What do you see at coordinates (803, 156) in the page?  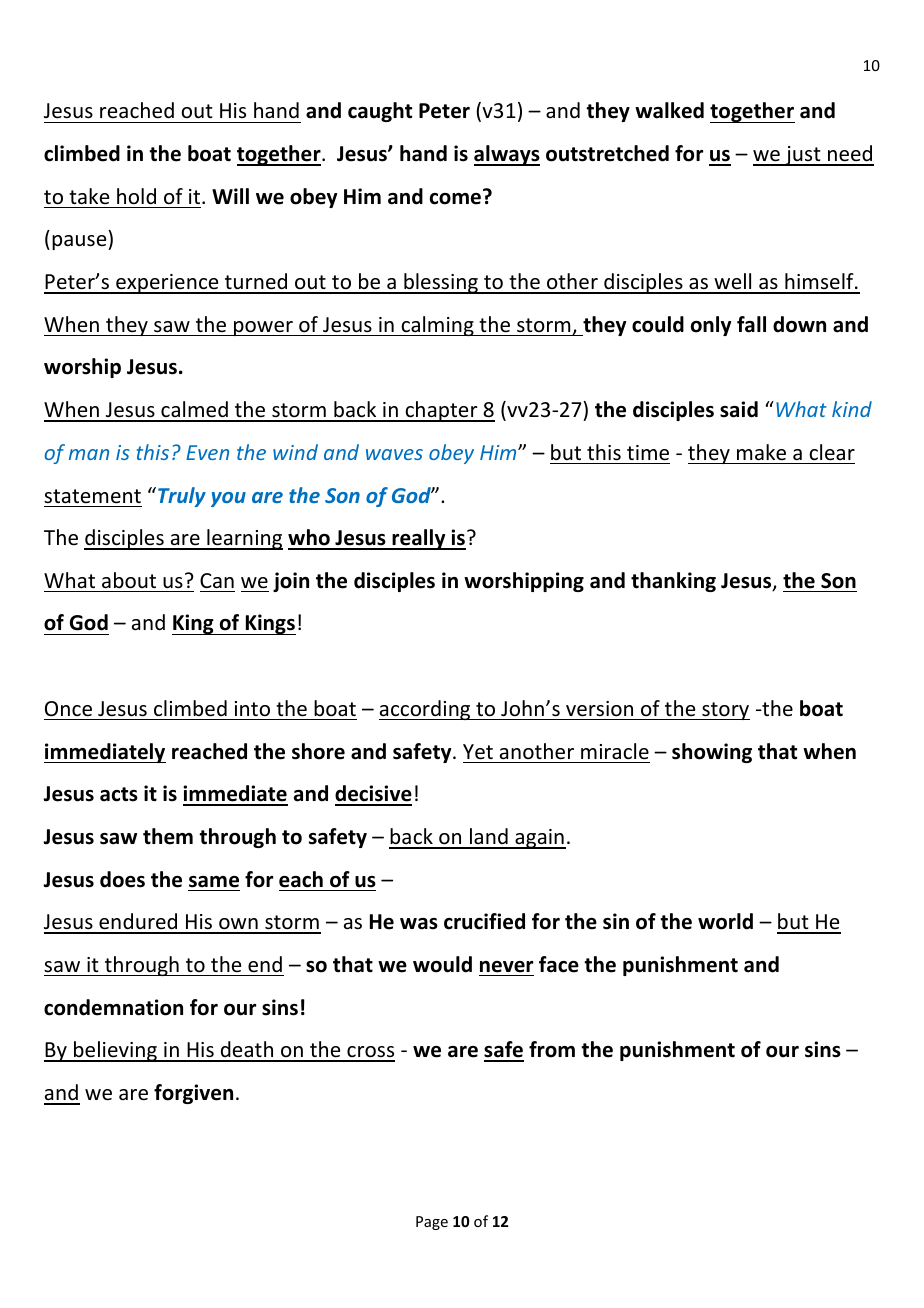 I see `just` at bounding box center [803, 156].
